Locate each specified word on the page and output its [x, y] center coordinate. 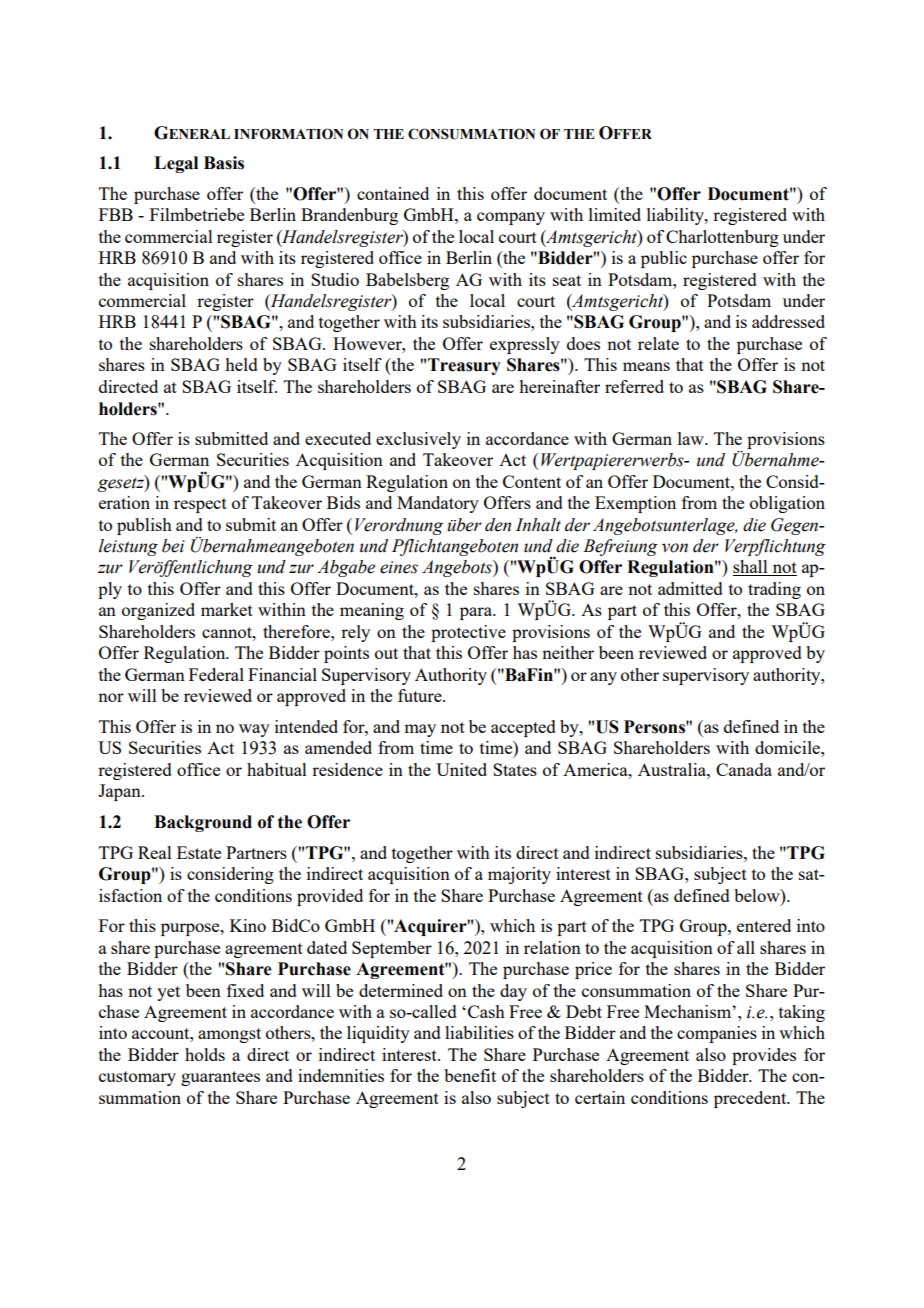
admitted [690, 588]
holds [205, 1054]
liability [676, 216]
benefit [470, 1075]
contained [393, 193]
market [227, 609]
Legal [176, 164]
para [477, 613]
